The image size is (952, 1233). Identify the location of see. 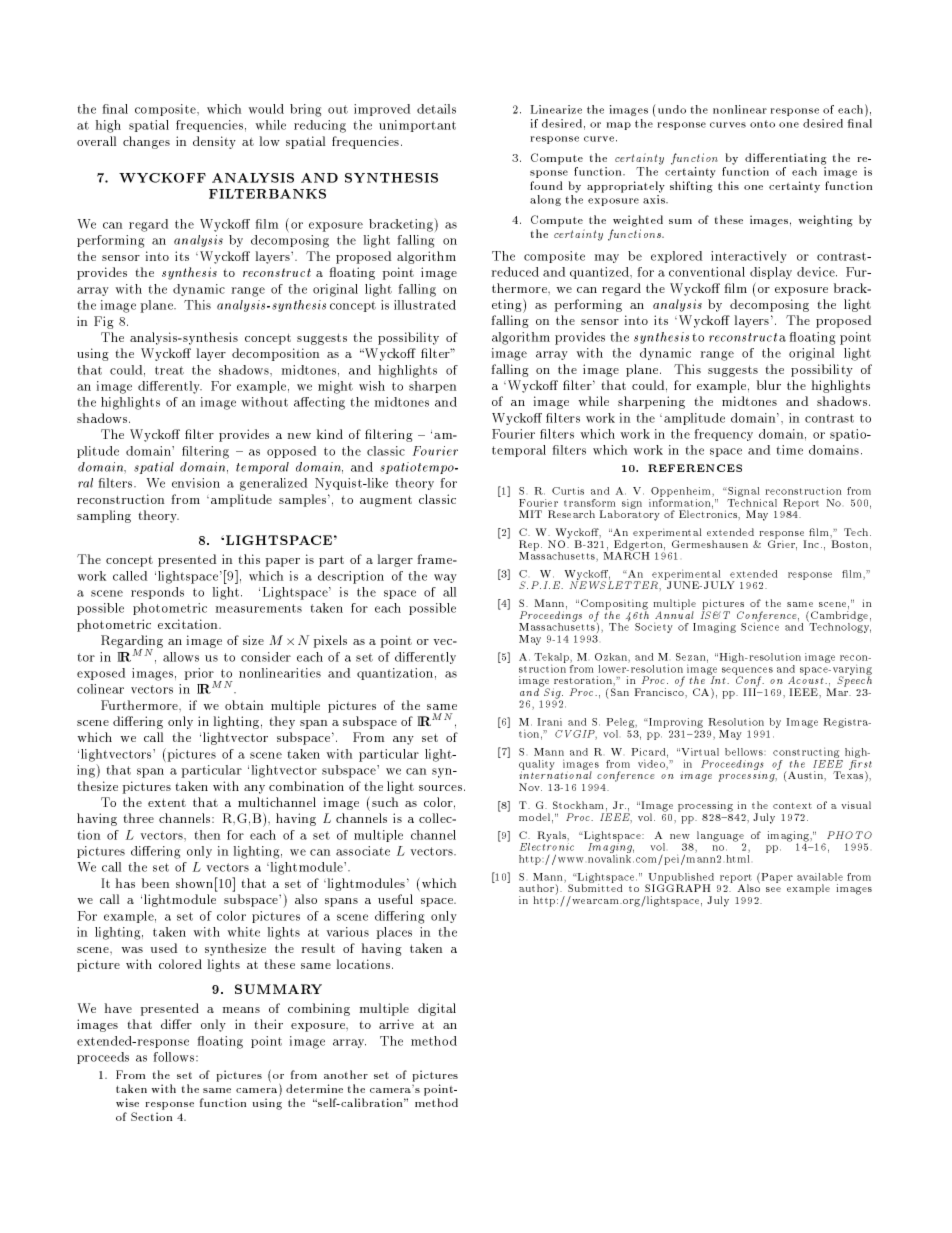
(773, 889).
